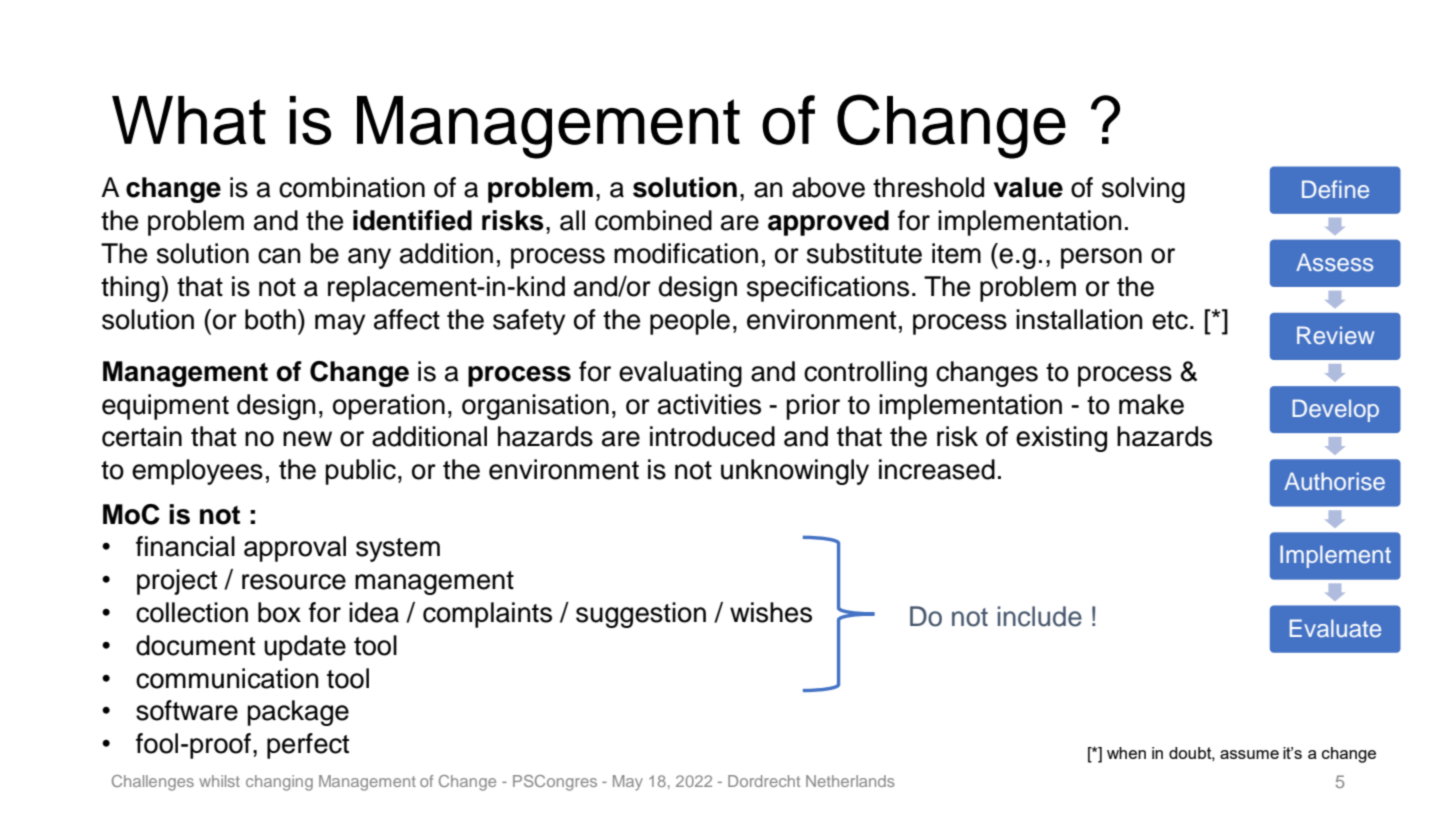 This image has width=1456, height=819. Describe the element at coordinates (709, 404) in the image. I see `activities` at that location.
